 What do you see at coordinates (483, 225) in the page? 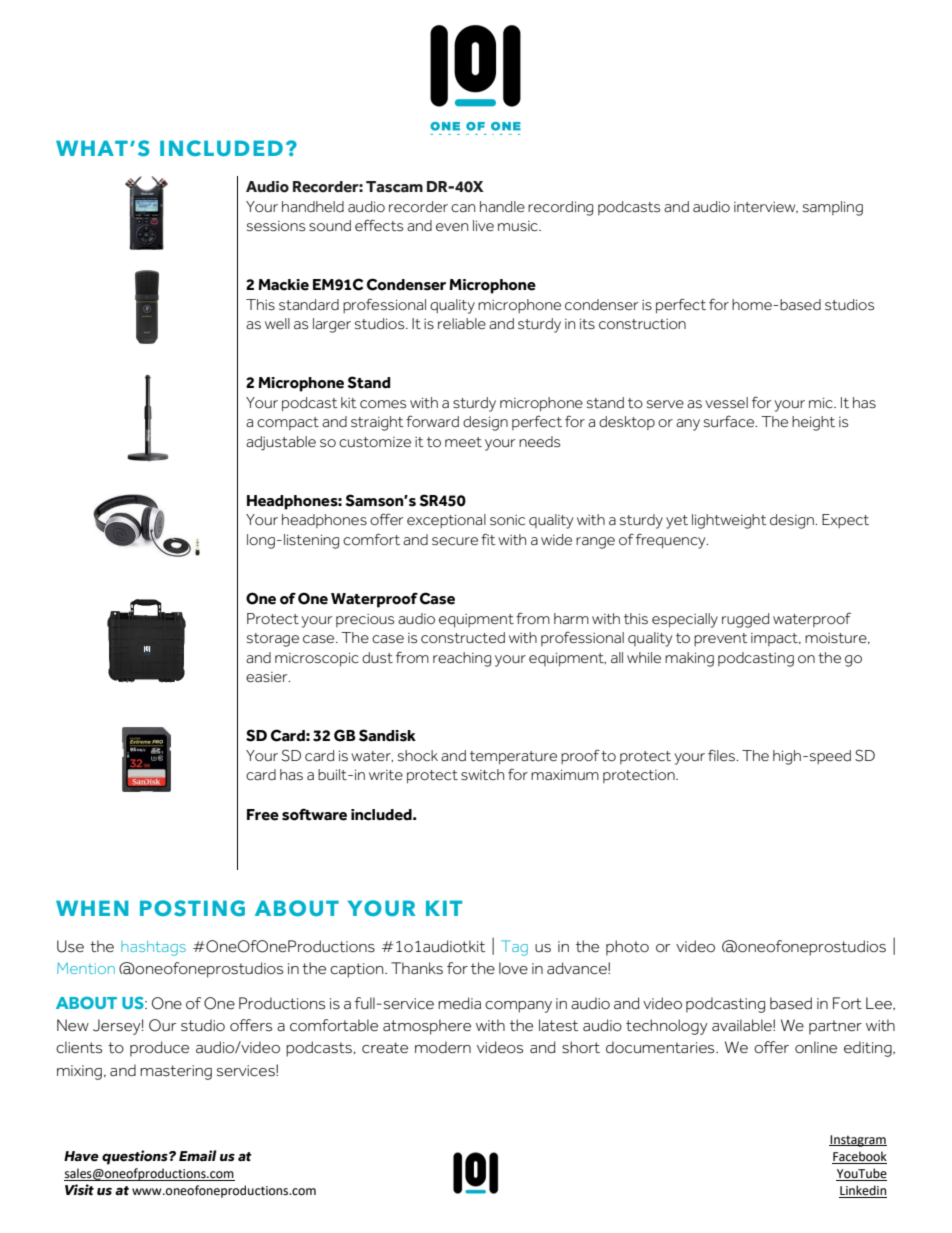
I see `live` at bounding box center [483, 225].
